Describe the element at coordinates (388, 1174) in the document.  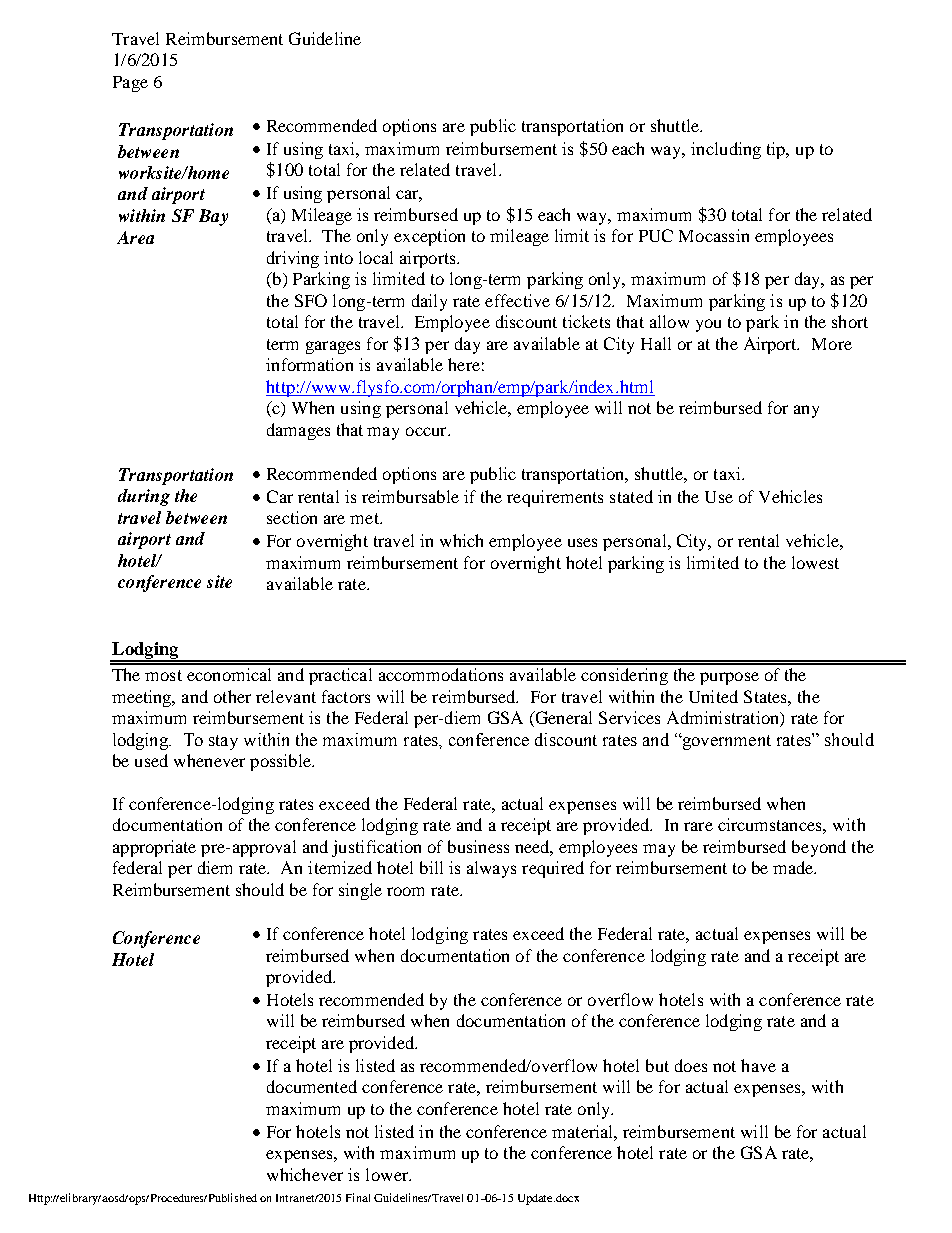
I see `lower` at that location.
